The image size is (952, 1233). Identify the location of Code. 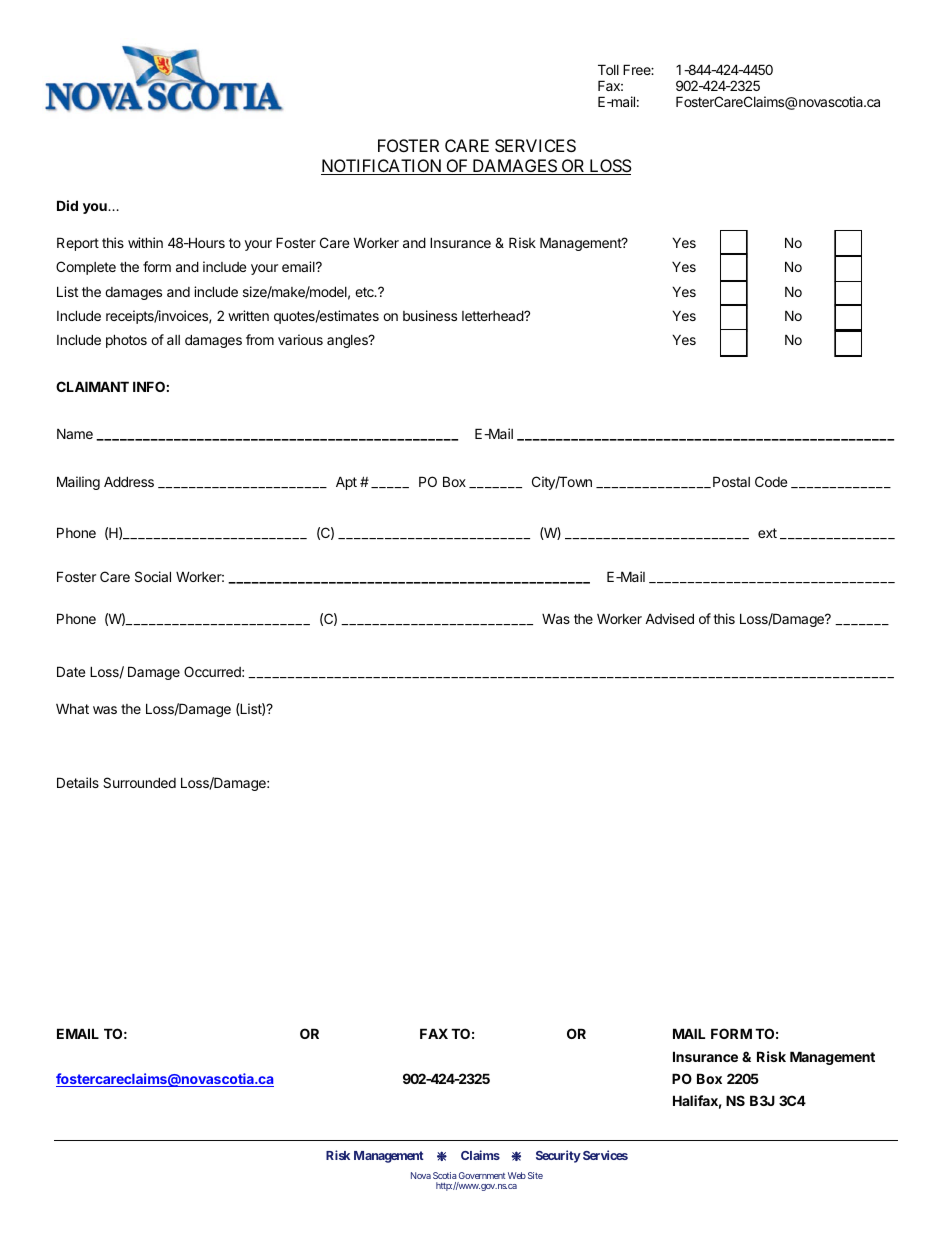
(771, 481).
